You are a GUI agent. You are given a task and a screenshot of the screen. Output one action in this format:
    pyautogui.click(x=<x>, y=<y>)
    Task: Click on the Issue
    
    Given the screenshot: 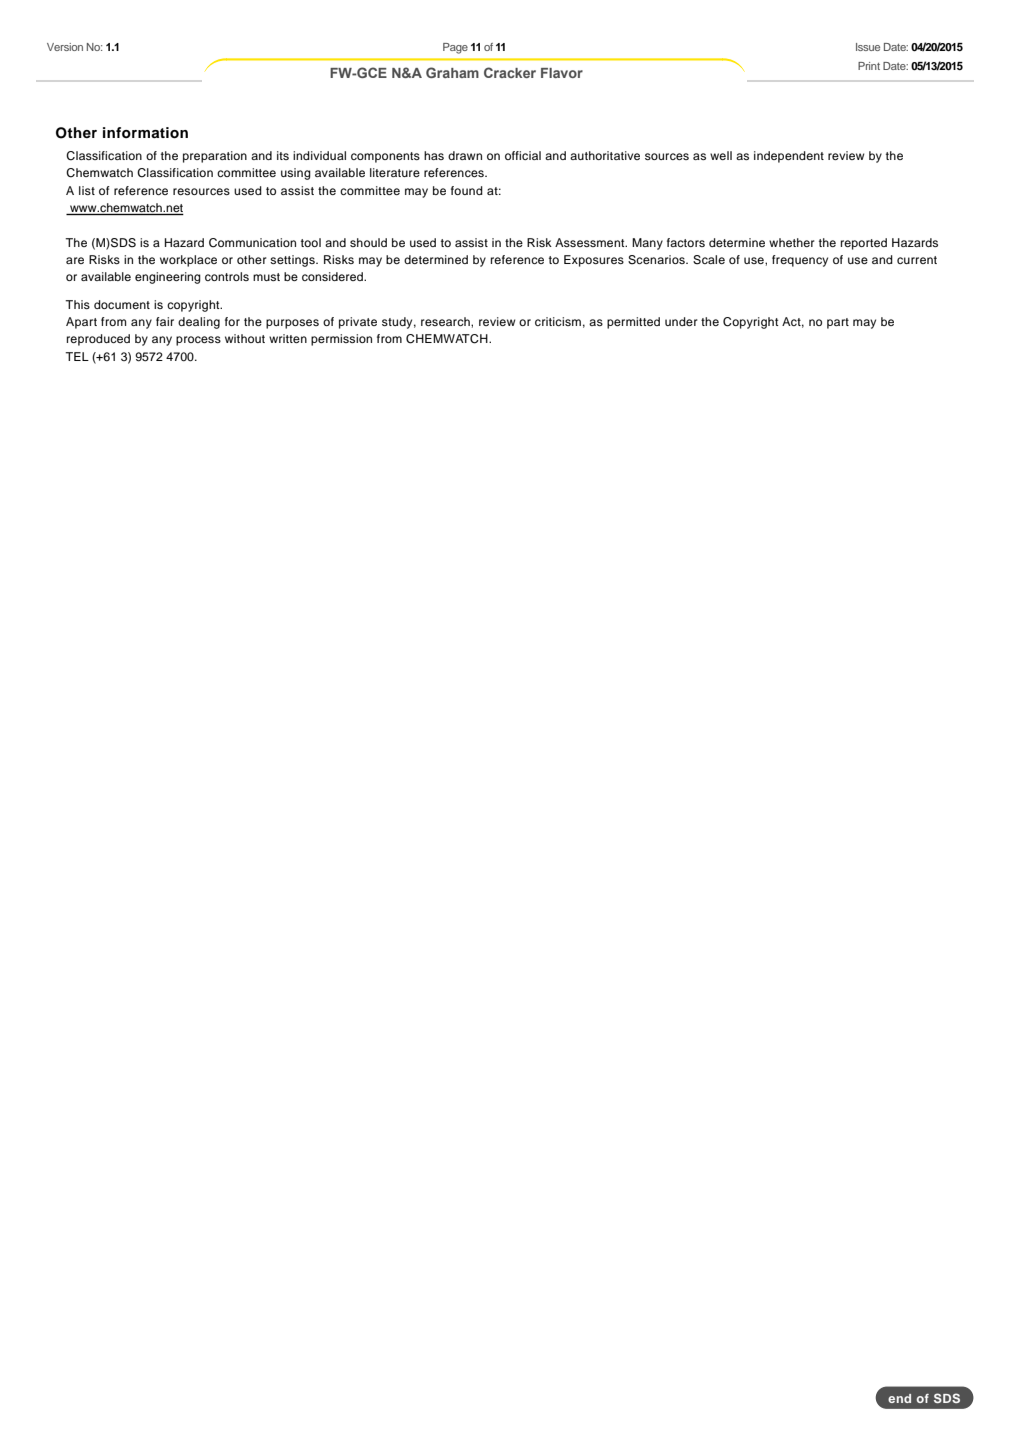 What is the action you would take?
    pyautogui.click(x=868, y=47)
